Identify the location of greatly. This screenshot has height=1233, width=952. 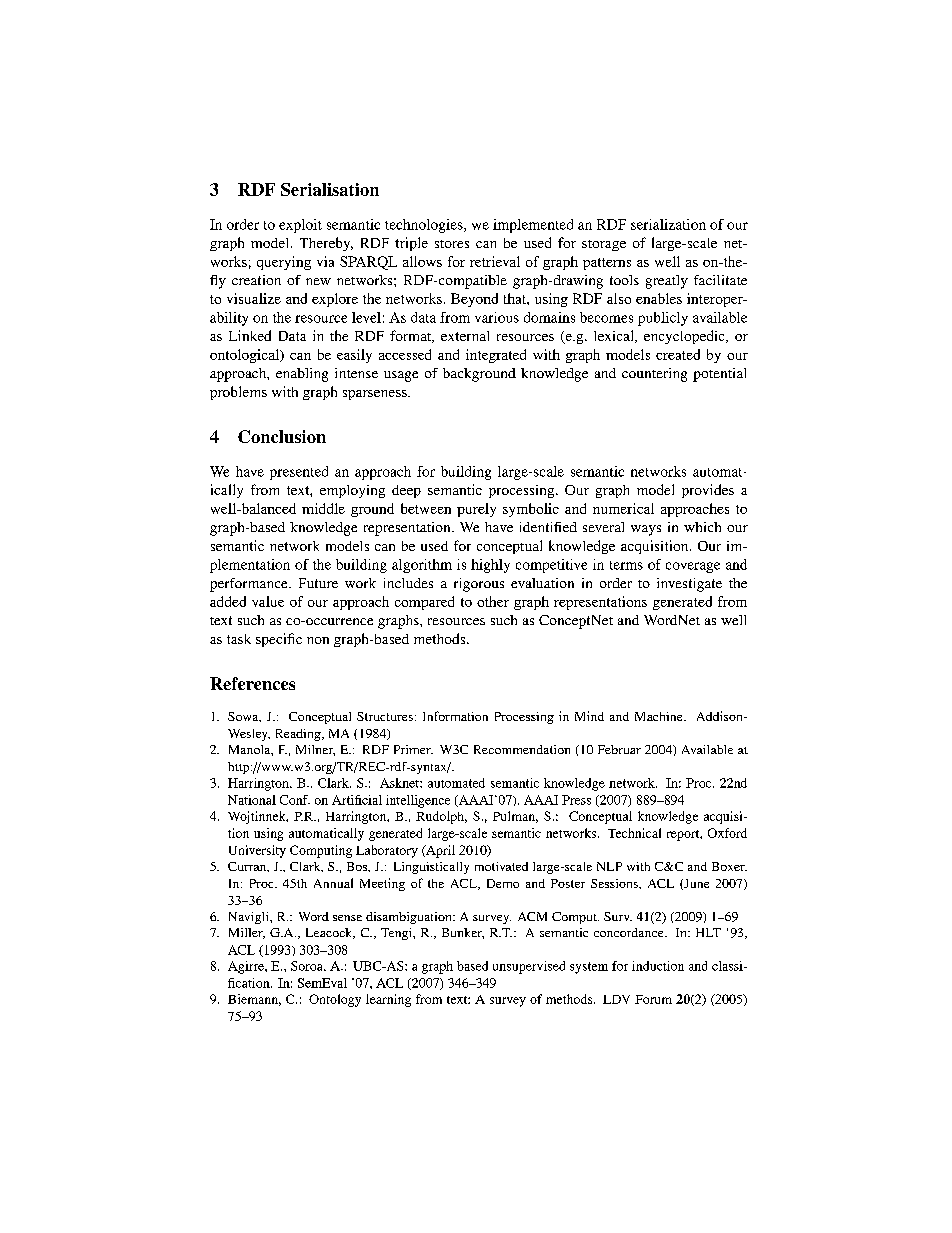
(667, 282).
